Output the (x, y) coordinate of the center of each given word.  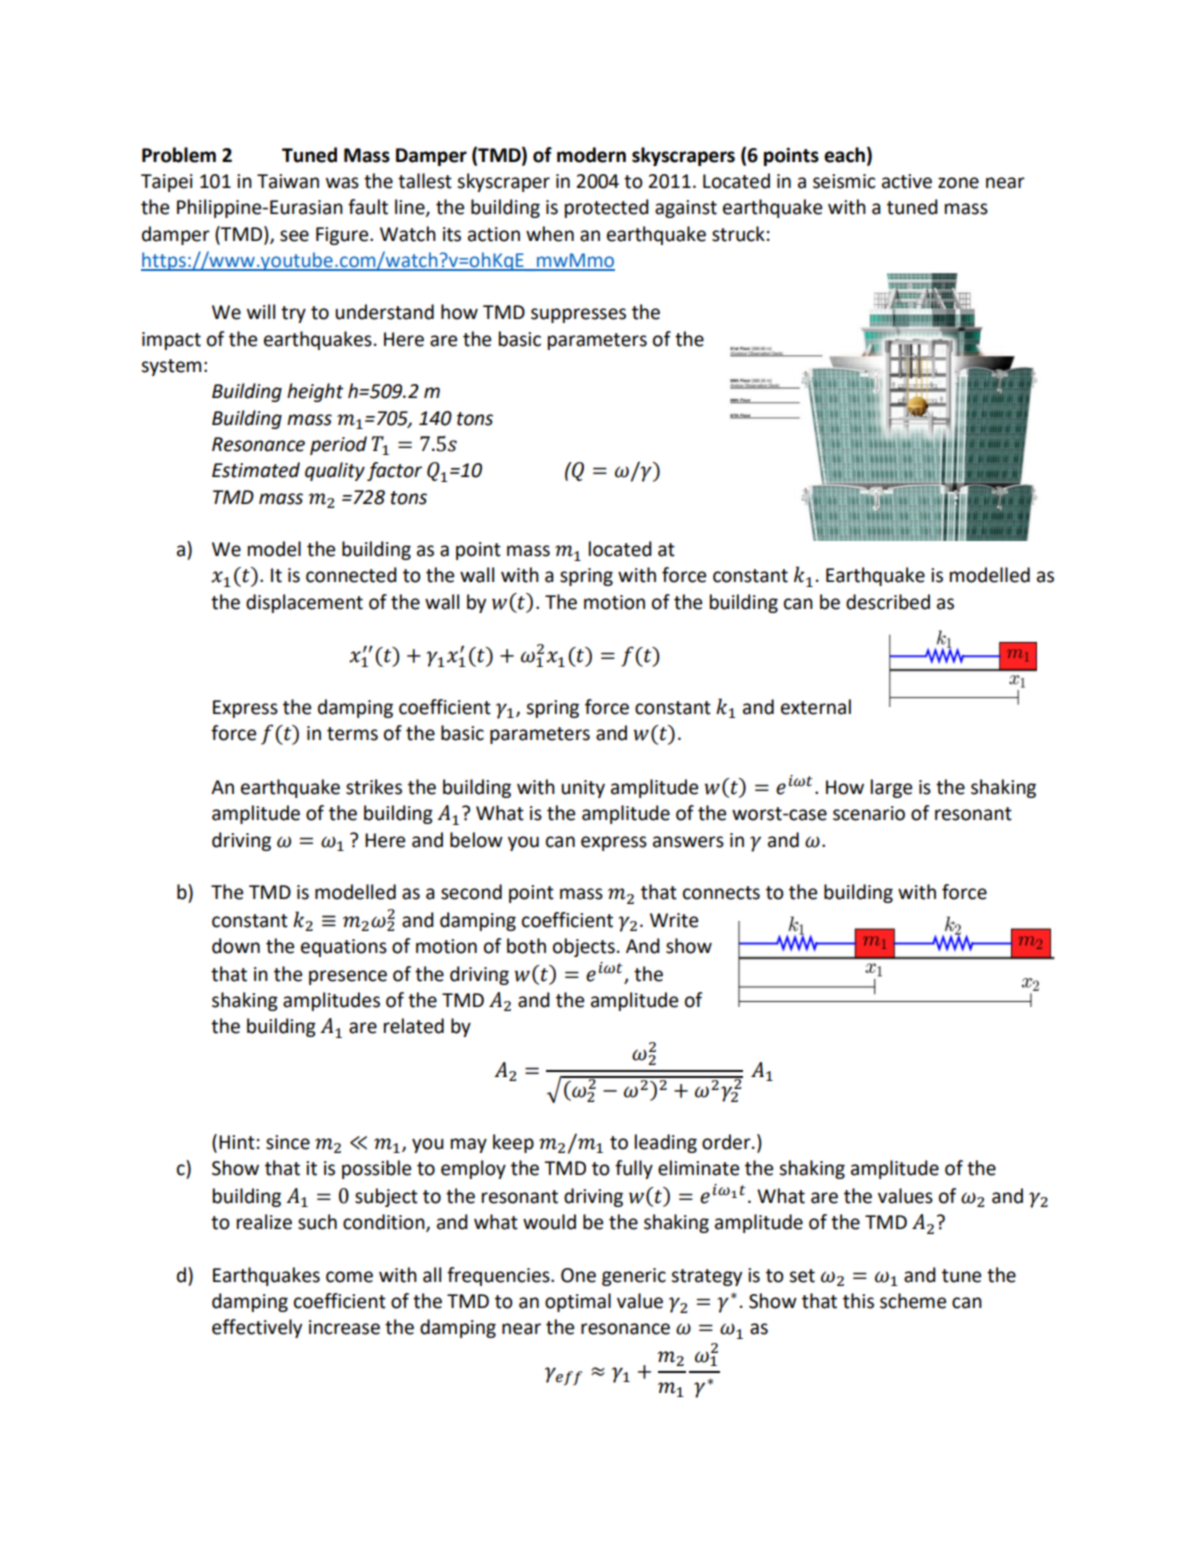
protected (607, 208)
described (888, 602)
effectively (257, 1328)
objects (584, 947)
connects (721, 893)
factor (394, 471)
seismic (844, 181)
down (236, 946)
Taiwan (288, 181)
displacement (304, 603)
